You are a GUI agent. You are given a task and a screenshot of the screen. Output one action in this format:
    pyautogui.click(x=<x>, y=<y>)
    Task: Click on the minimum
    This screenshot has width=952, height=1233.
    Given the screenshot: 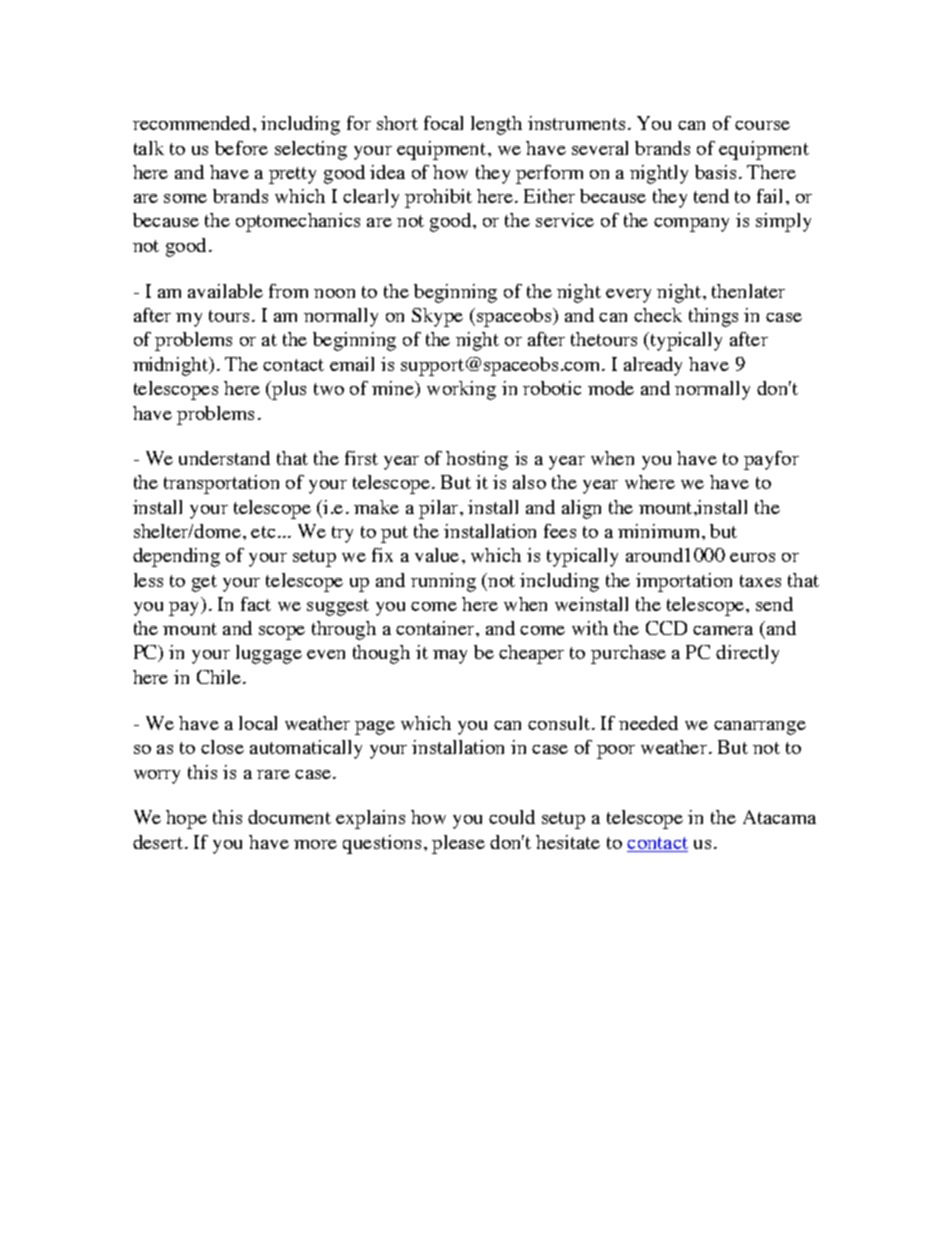 What is the action you would take?
    pyautogui.click(x=658, y=531)
